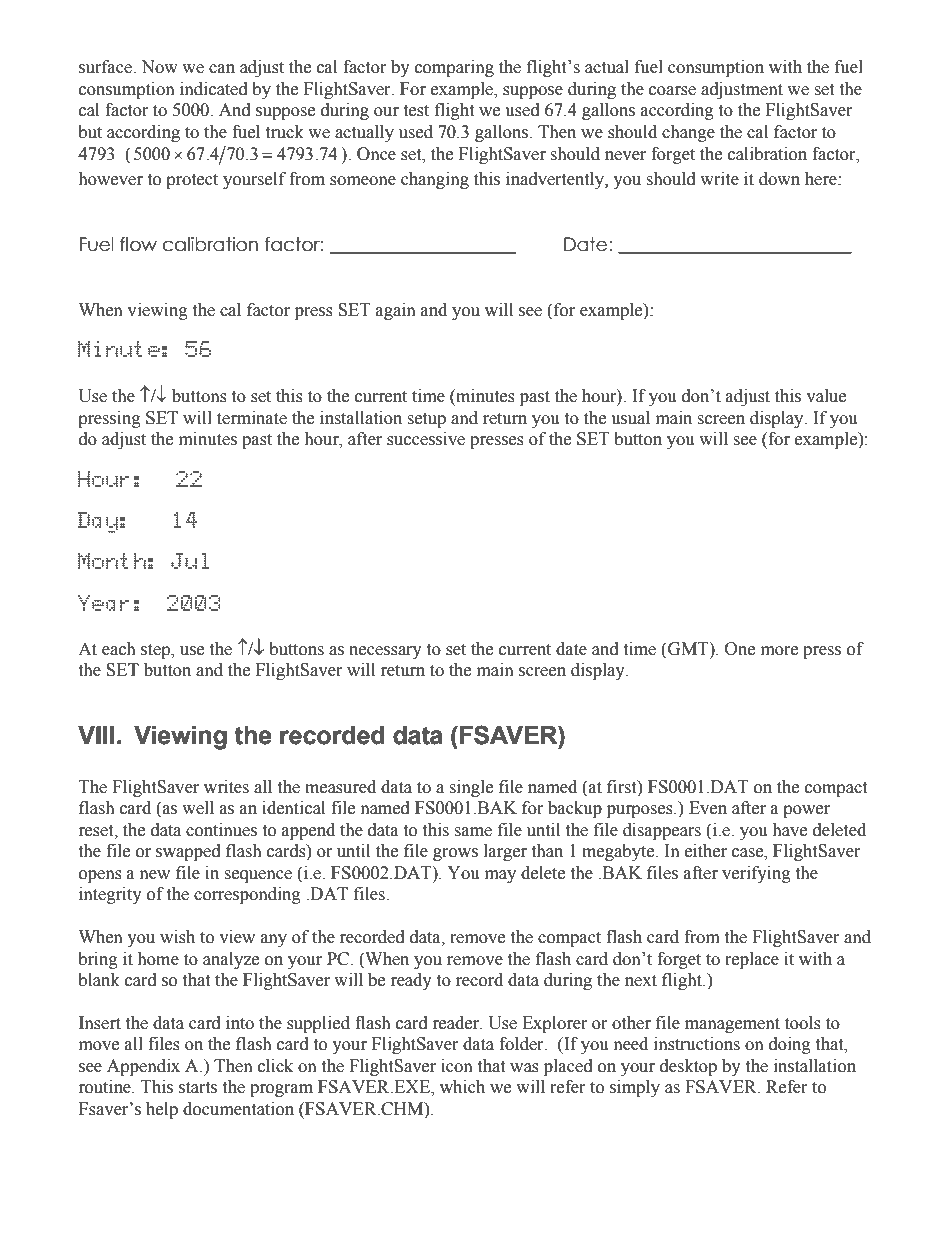  I want to click on necessary, so click(385, 652).
